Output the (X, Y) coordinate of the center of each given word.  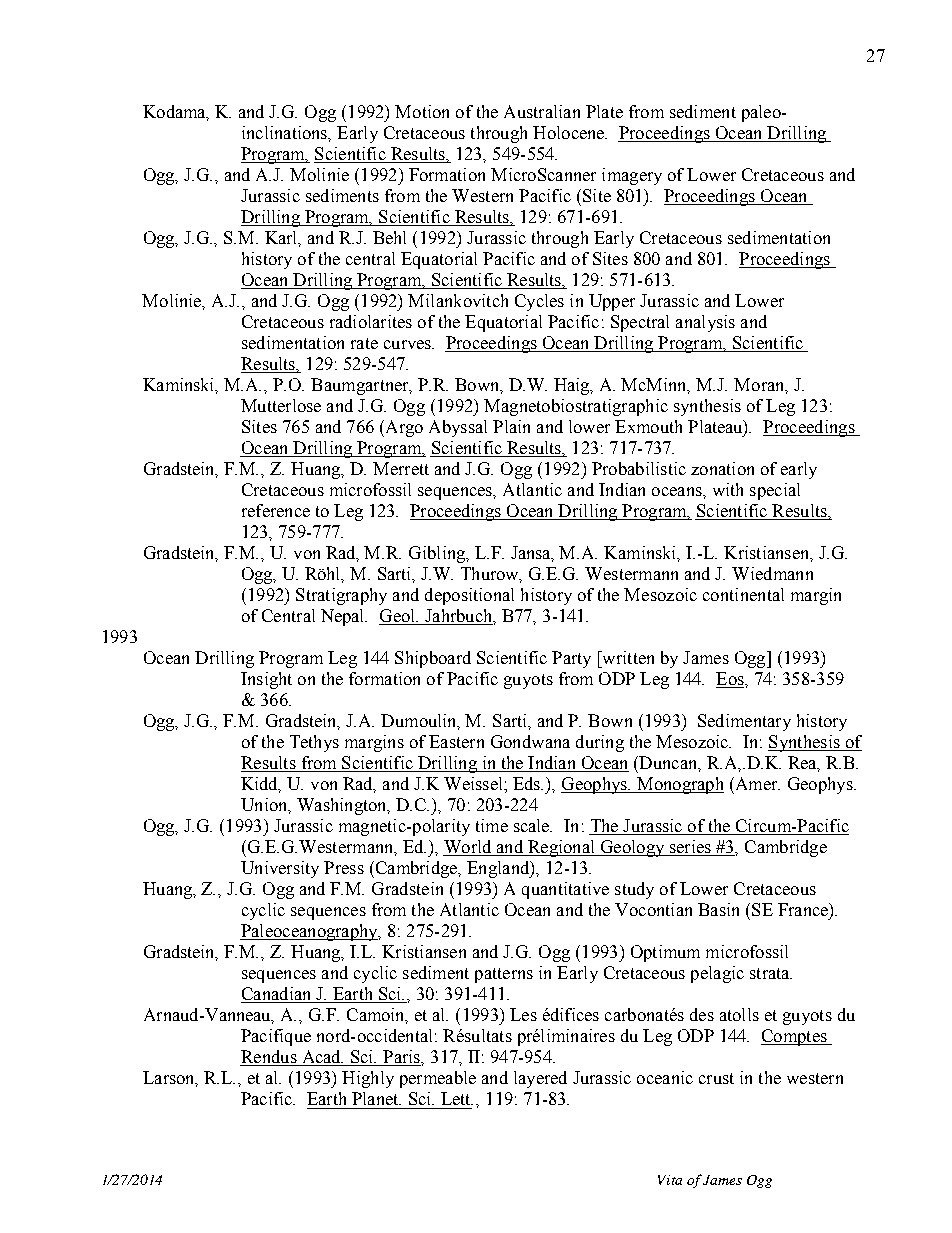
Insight (266, 680)
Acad (321, 1058)
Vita (670, 1180)
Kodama (175, 112)
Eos (731, 680)
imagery (632, 176)
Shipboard (433, 659)
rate (364, 343)
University (280, 869)
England (499, 869)
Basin (718, 909)
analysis (705, 323)
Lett (457, 1098)
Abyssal (458, 428)
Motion (422, 111)
